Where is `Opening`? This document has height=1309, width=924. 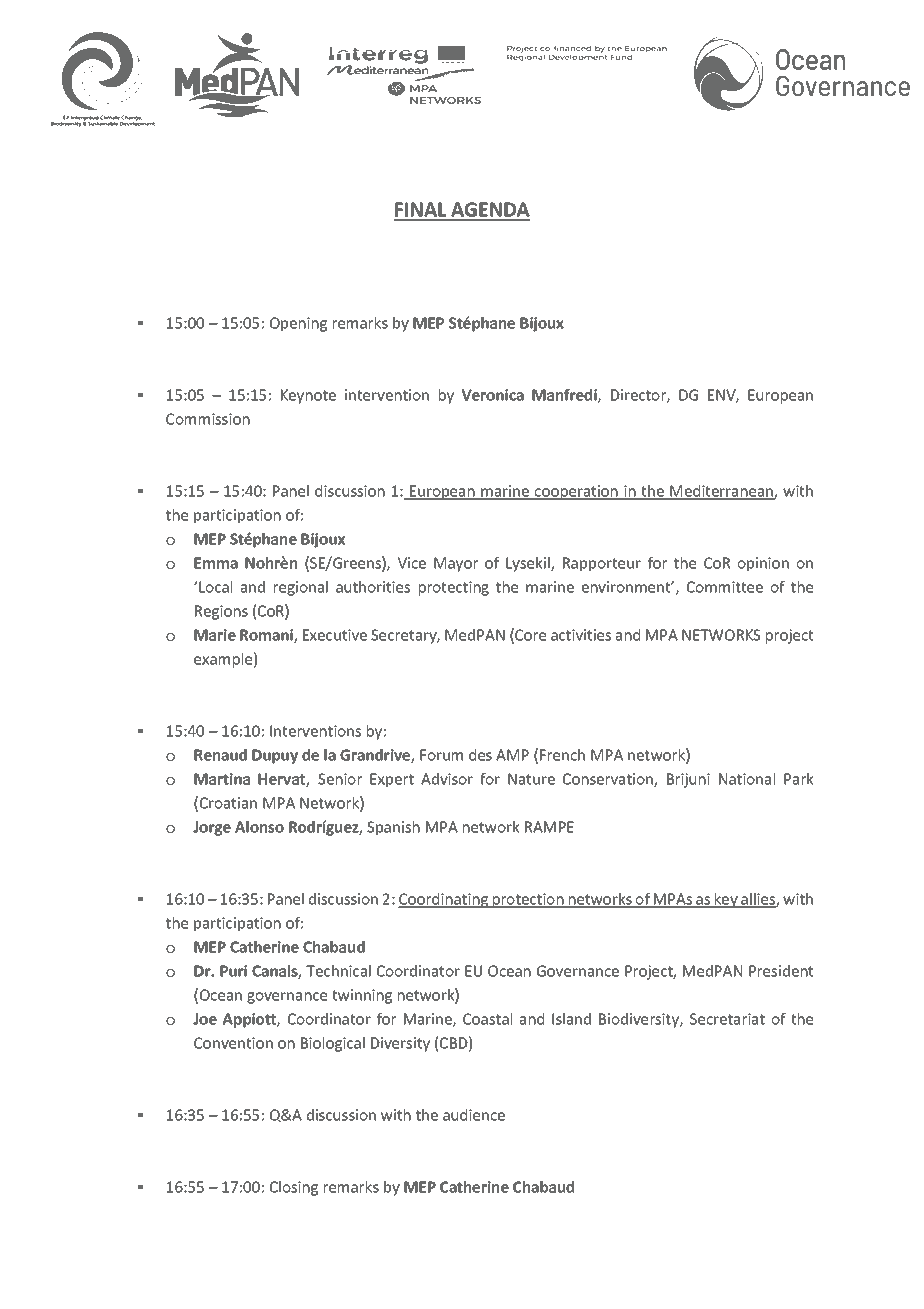
Opening is located at coordinates (298, 324).
